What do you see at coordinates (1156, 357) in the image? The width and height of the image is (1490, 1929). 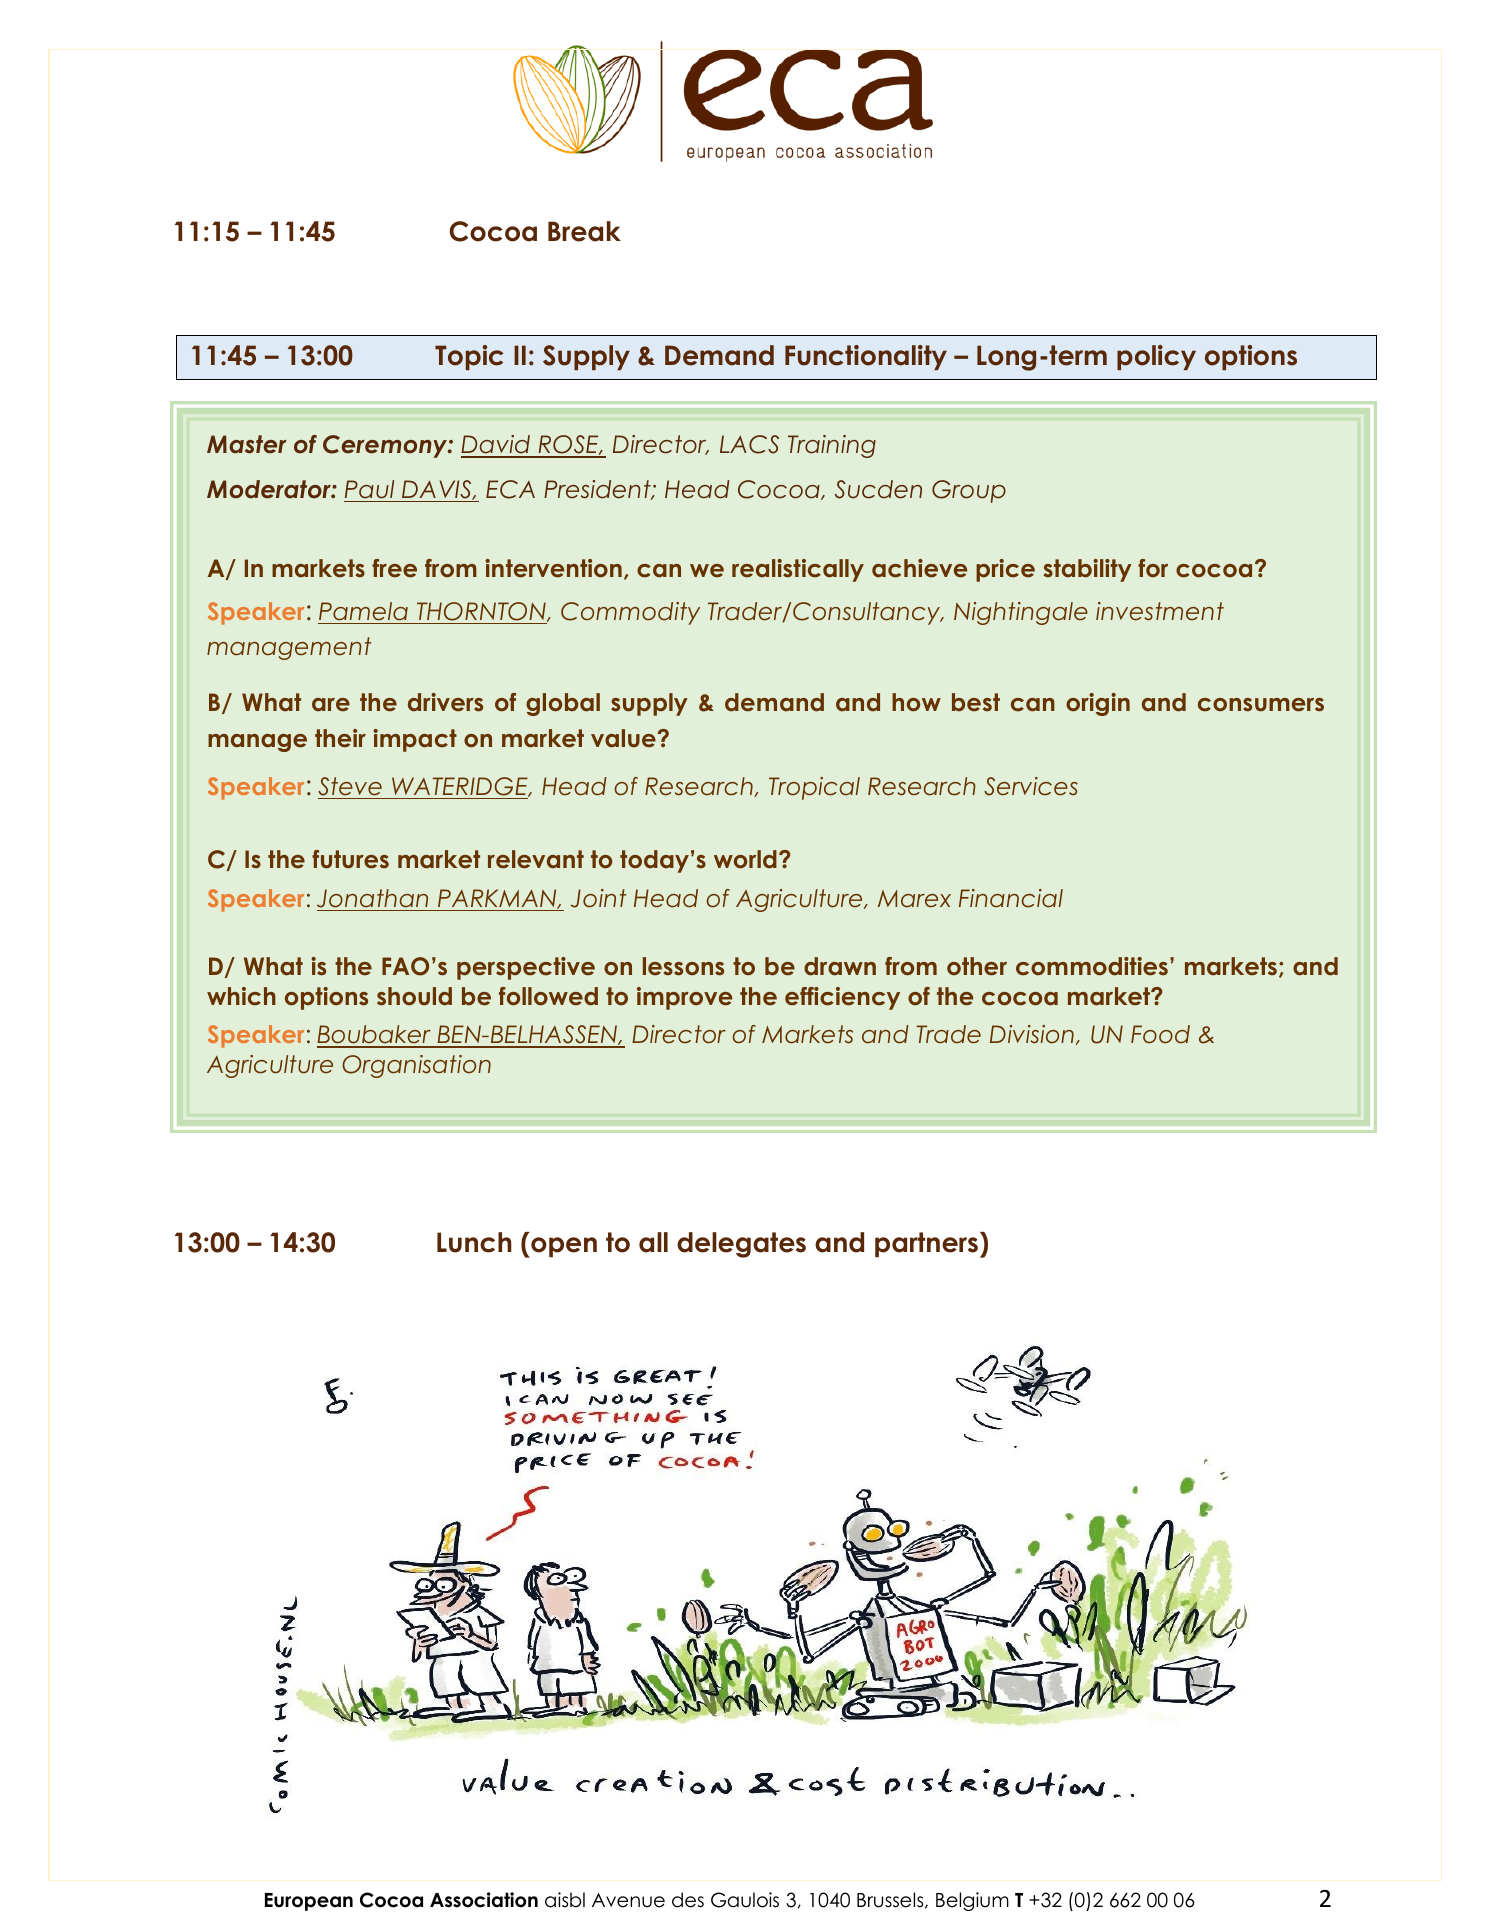 I see `policy` at bounding box center [1156, 357].
